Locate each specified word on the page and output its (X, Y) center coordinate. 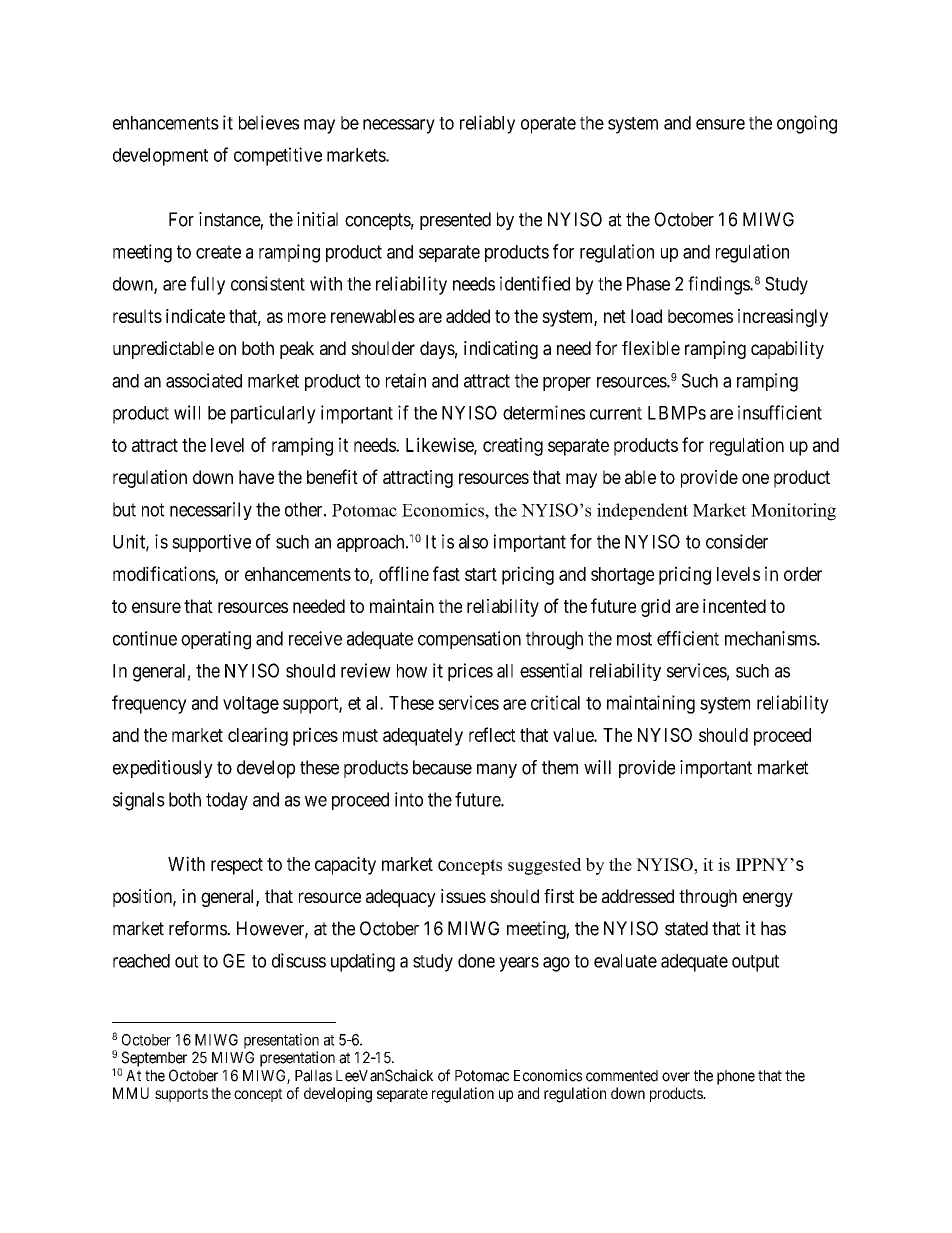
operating (216, 640)
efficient (688, 638)
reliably (487, 124)
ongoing (807, 124)
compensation (469, 640)
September (153, 1060)
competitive (278, 156)
